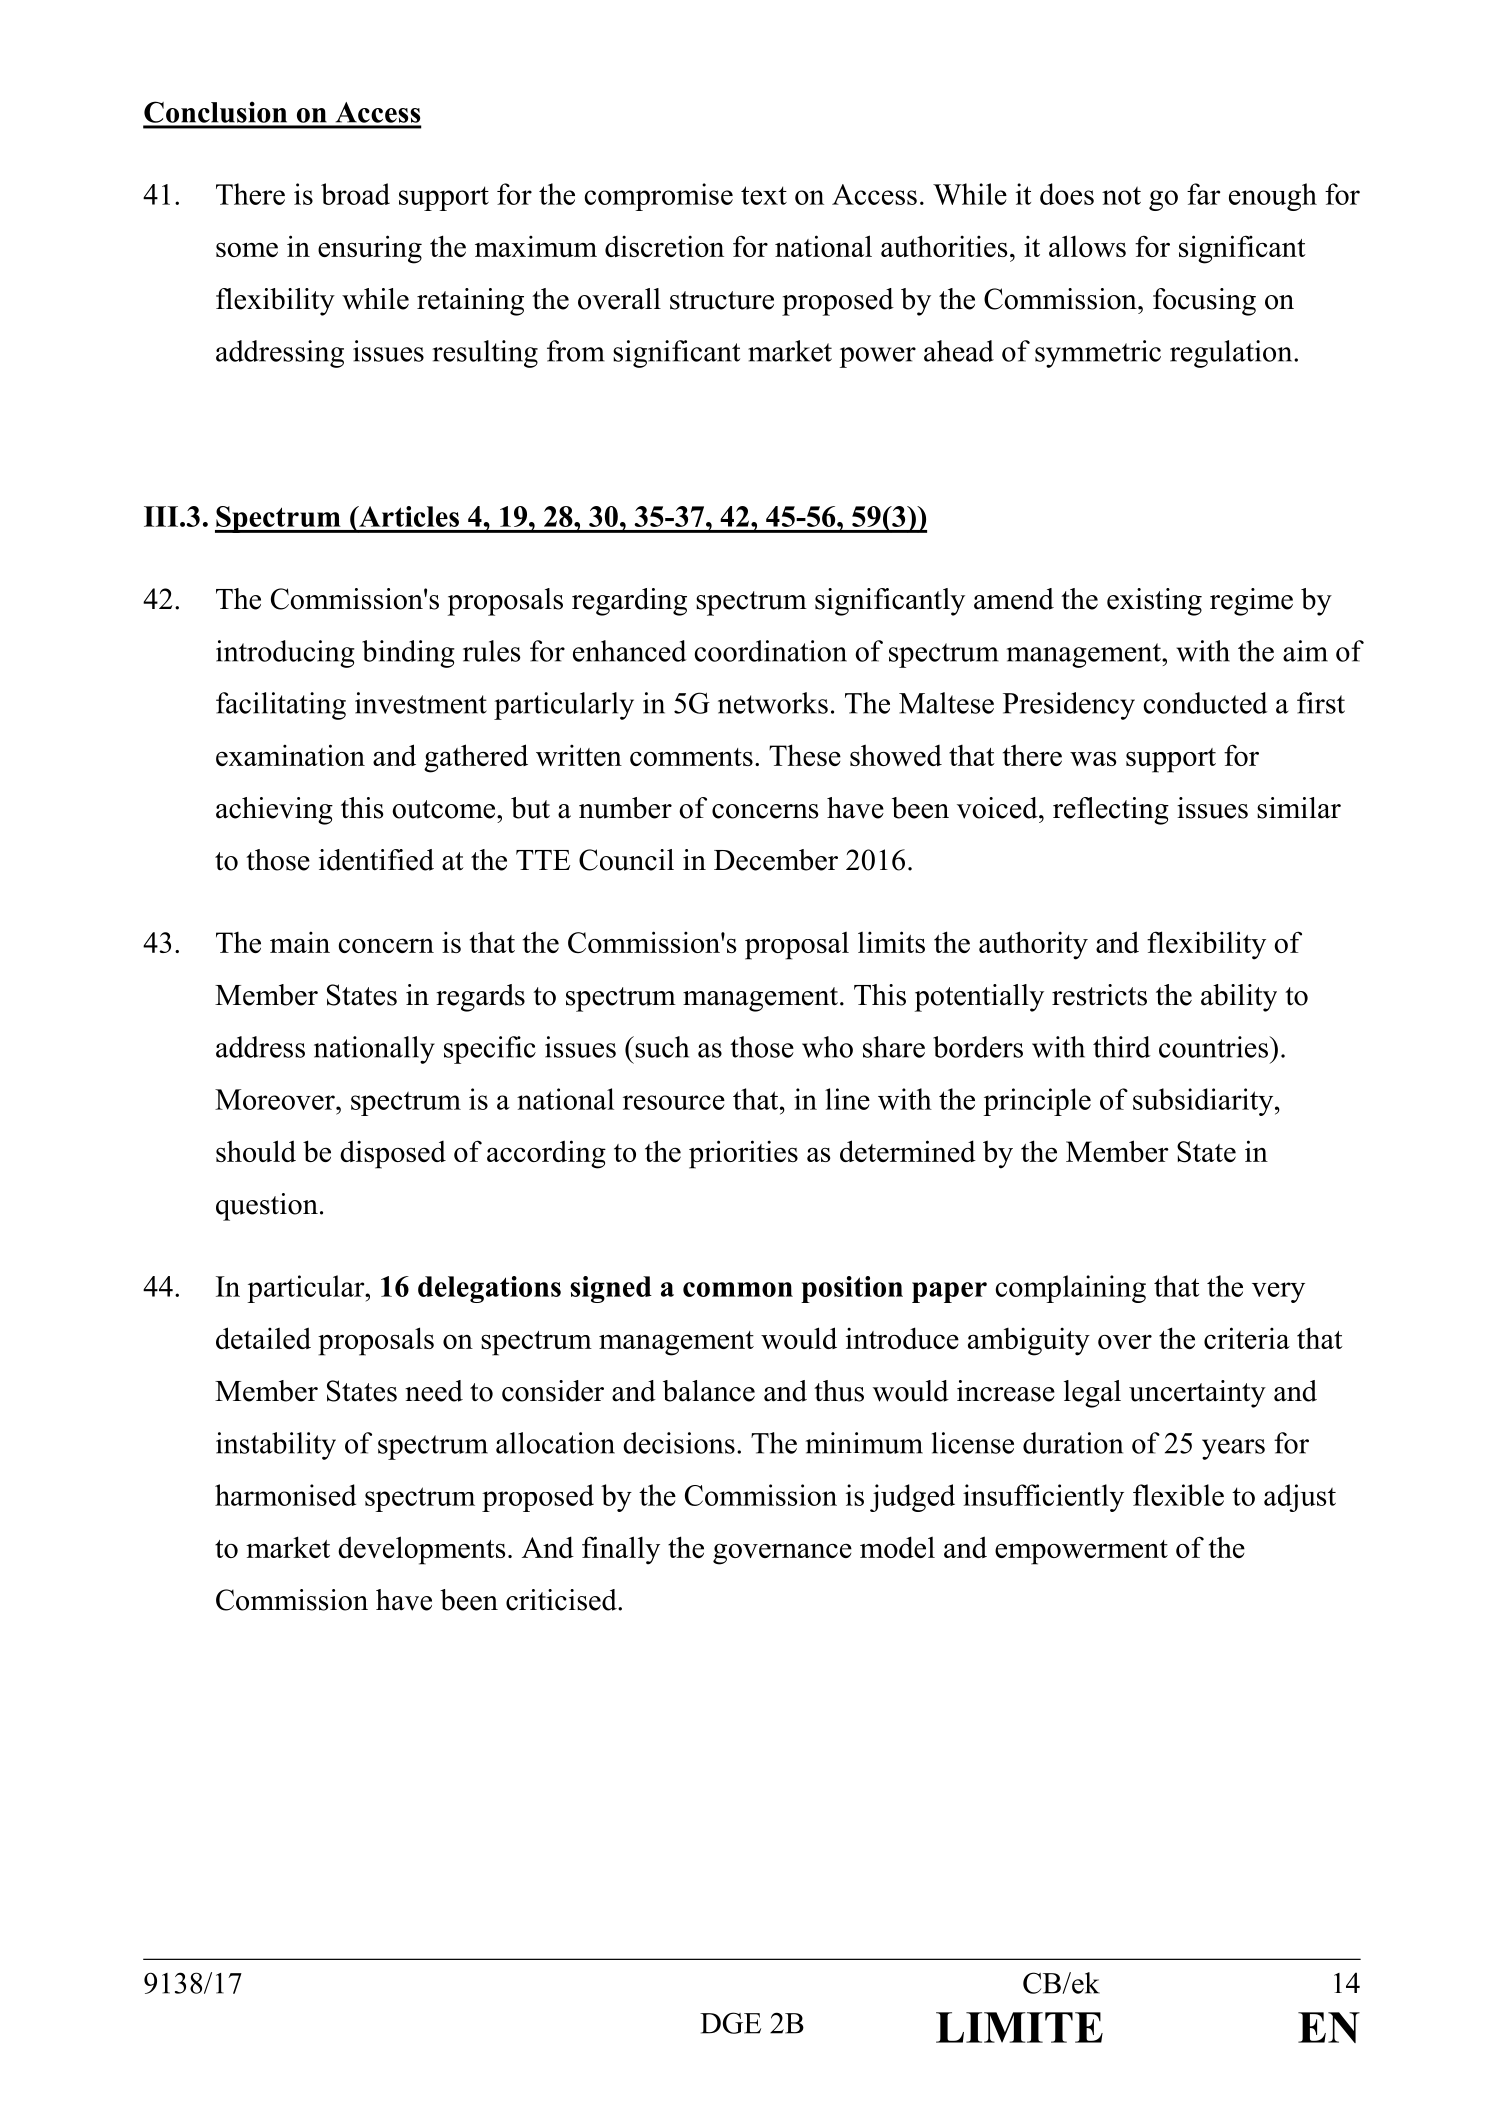 Image resolution: width=1504 pixels, height=2127 pixels. What do you see at coordinates (421, 1550) in the document?
I see `developments` at bounding box center [421, 1550].
